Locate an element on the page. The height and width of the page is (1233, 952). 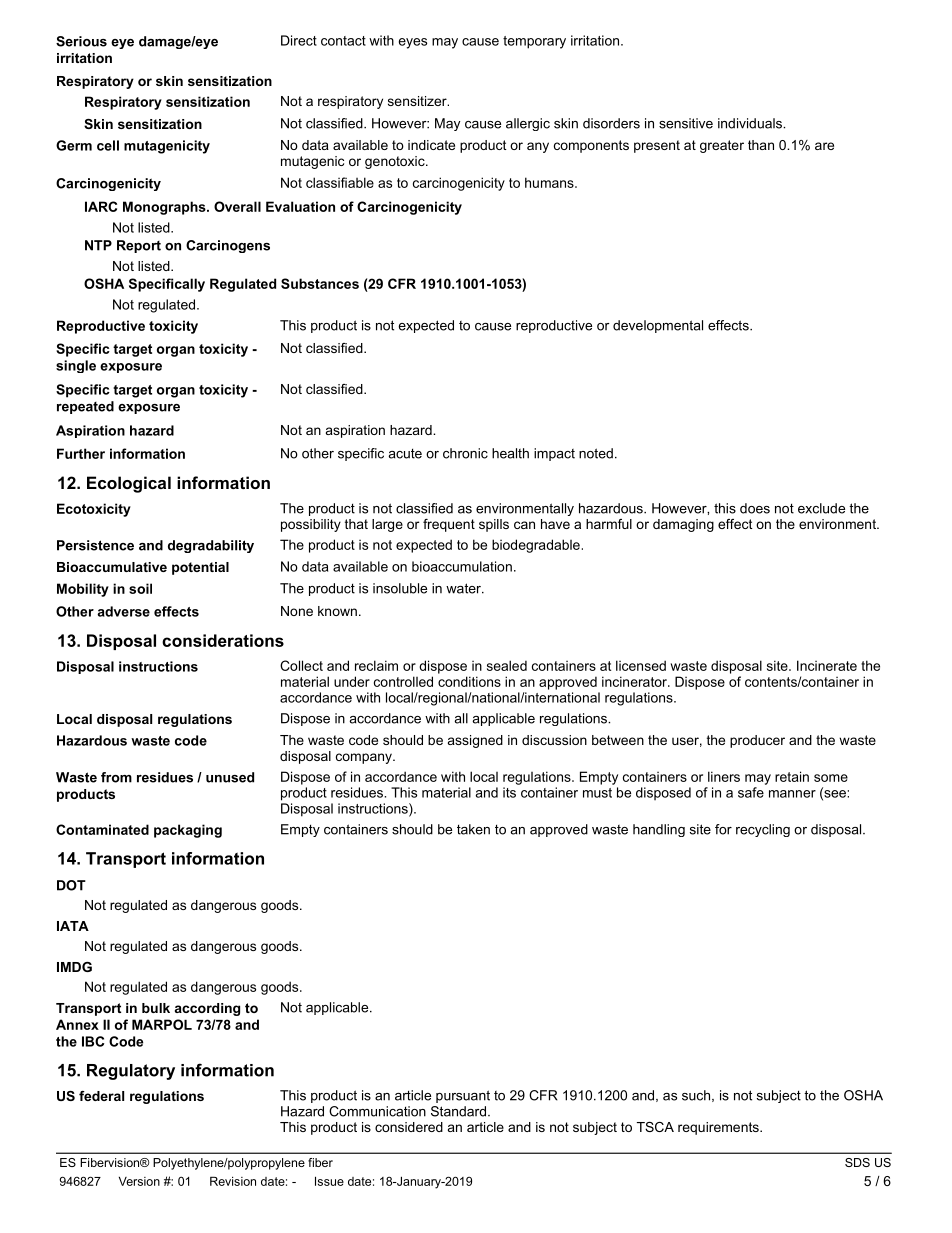
requirements is located at coordinates (719, 1128).
